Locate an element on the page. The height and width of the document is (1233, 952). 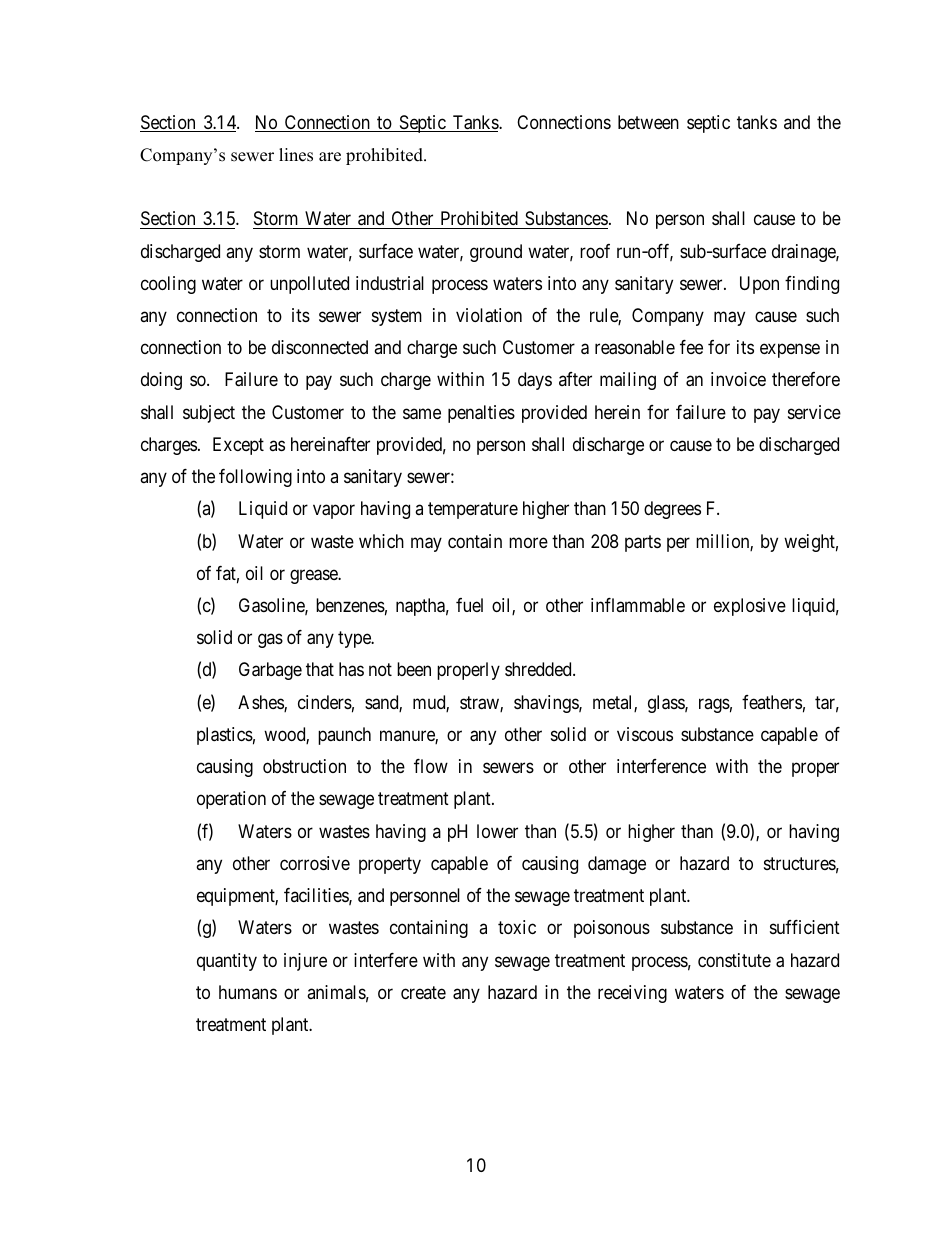
lines is located at coordinates (296, 155).
